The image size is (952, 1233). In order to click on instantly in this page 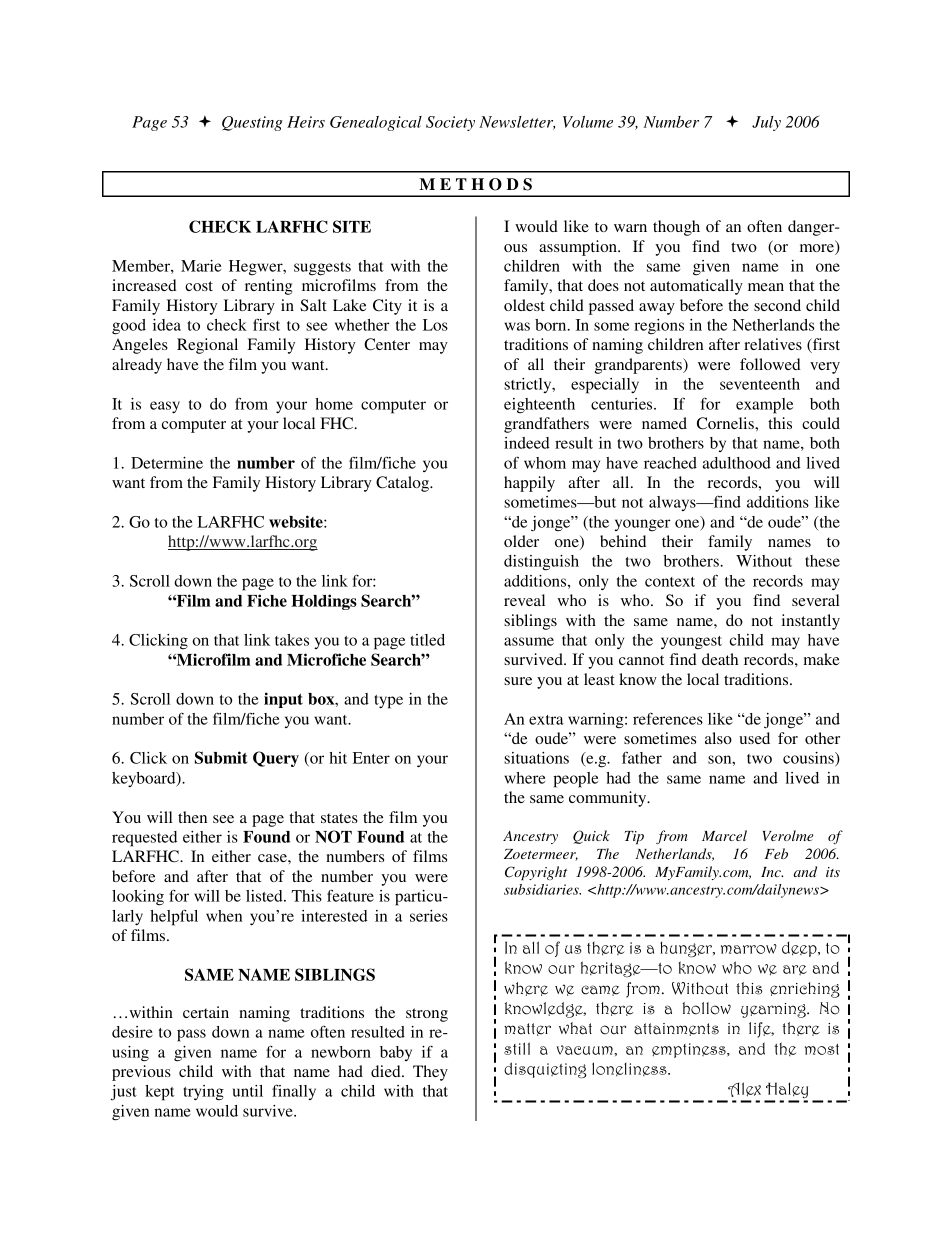, I will do `click(811, 622)`.
